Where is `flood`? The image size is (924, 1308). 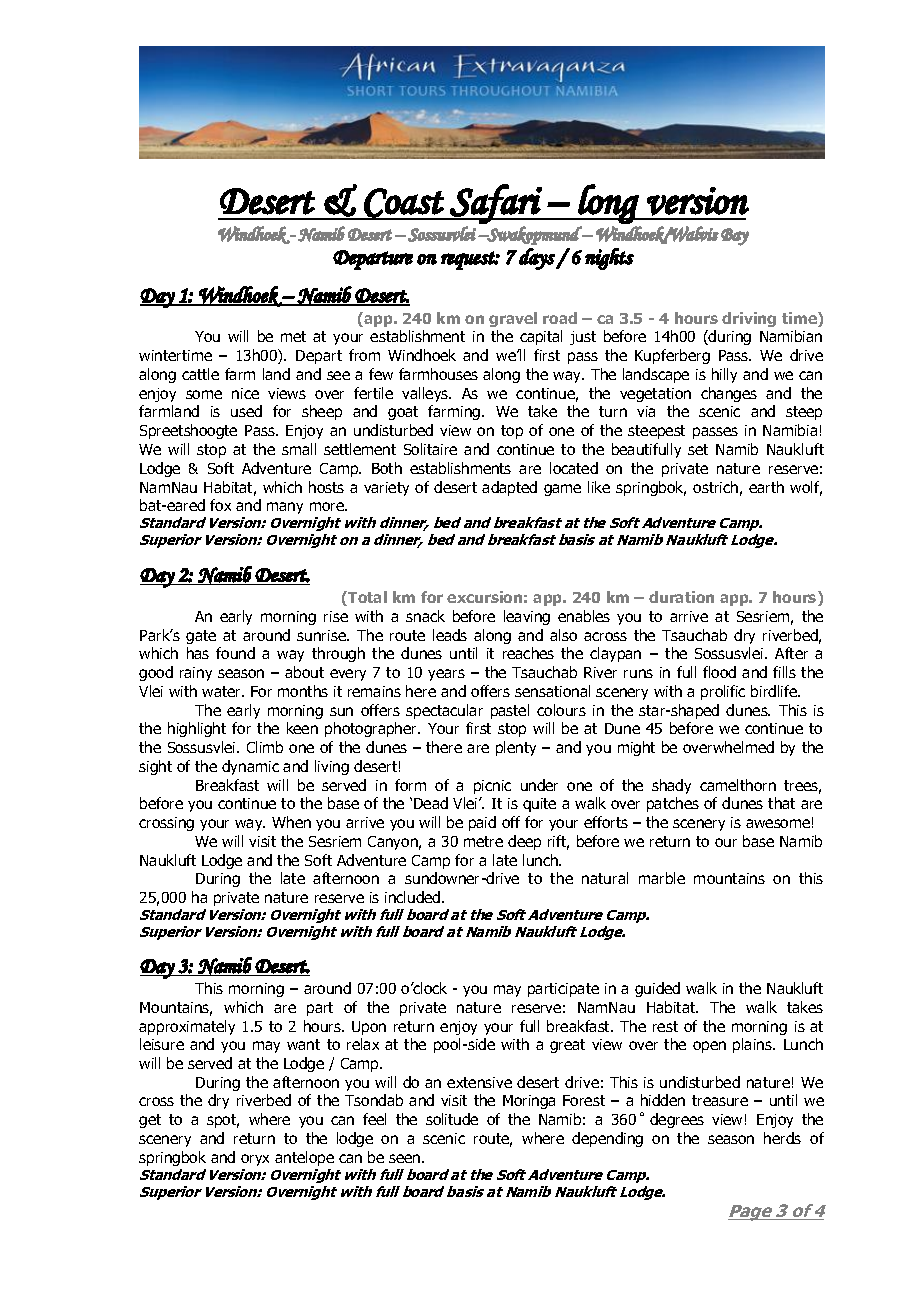 flood is located at coordinates (719, 672).
